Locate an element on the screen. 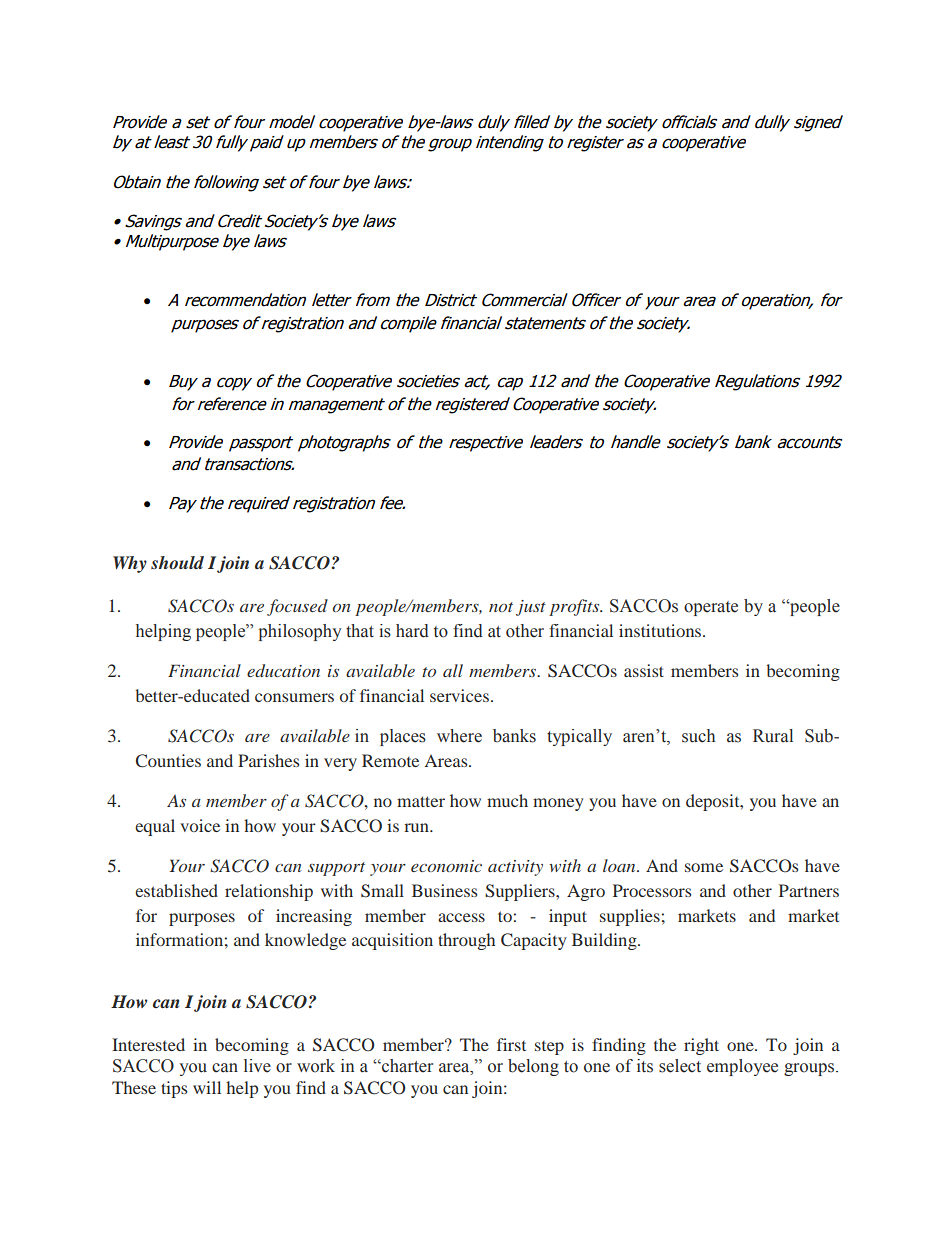 The width and height of the screenshot is (952, 1233). belong is located at coordinates (533, 1067).
